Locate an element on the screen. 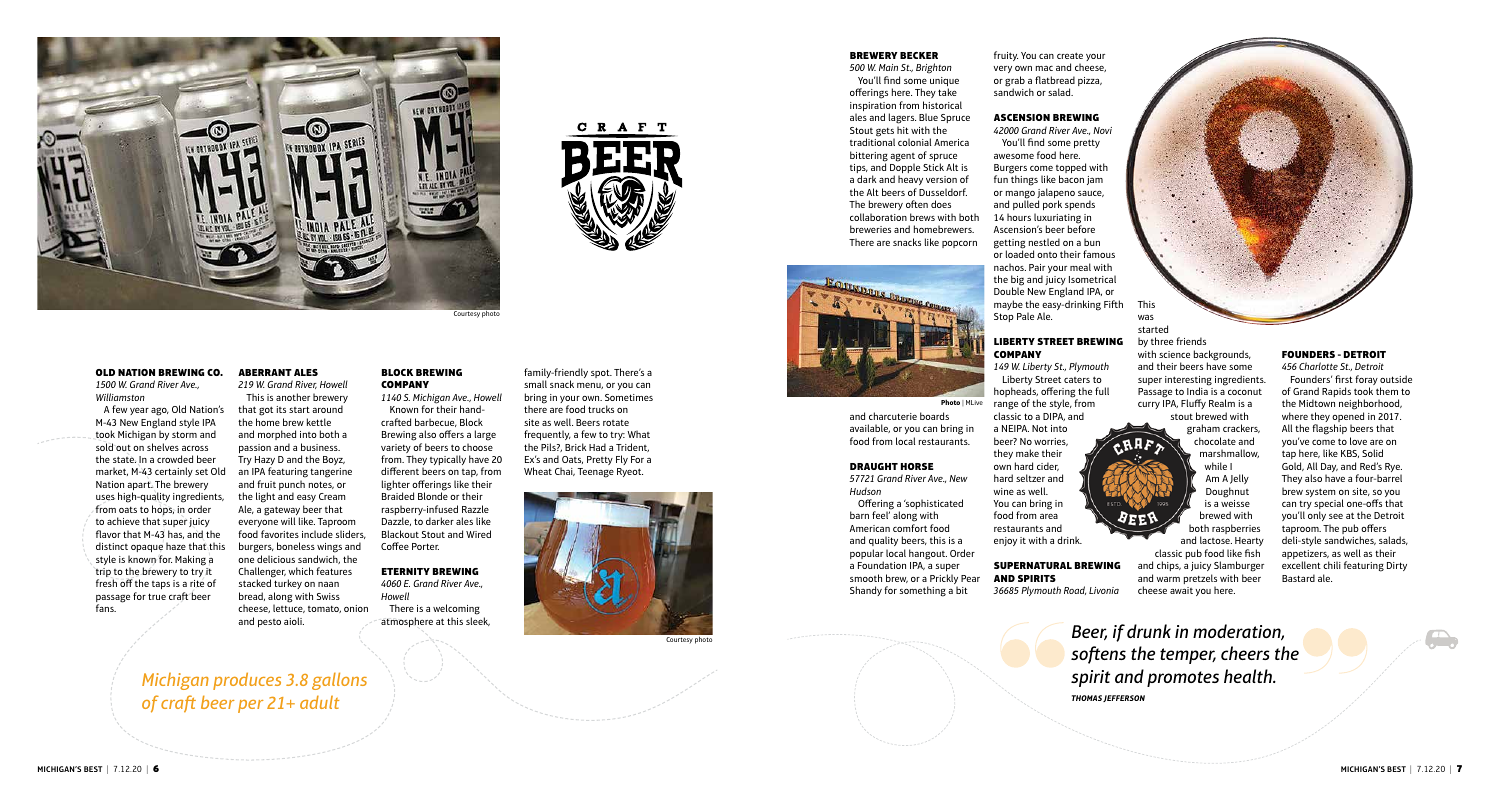  spot is located at coordinates (601, 373).
